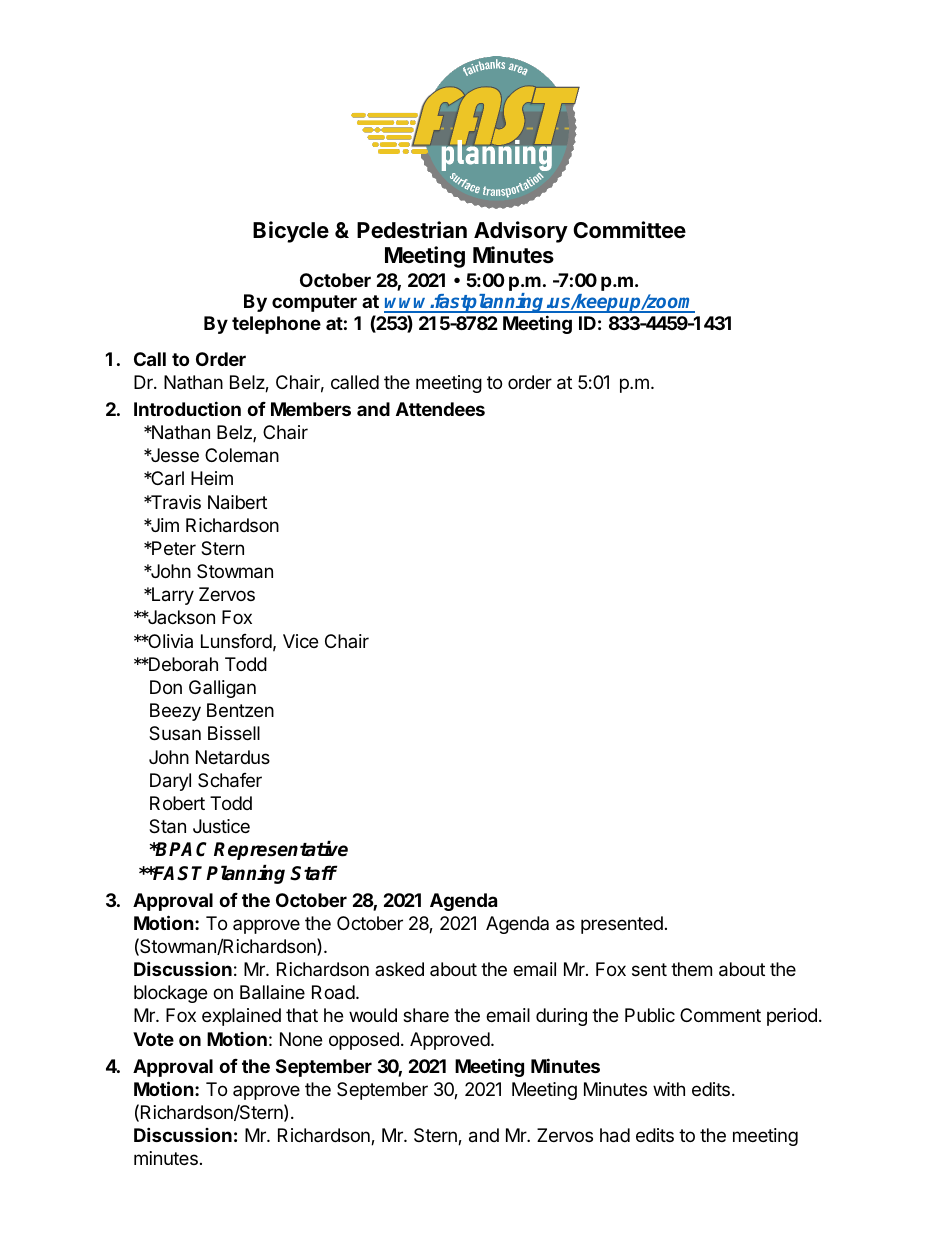  Describe the element at coordinates (301, 1039) in the screenshot. I see `None` at that location.
